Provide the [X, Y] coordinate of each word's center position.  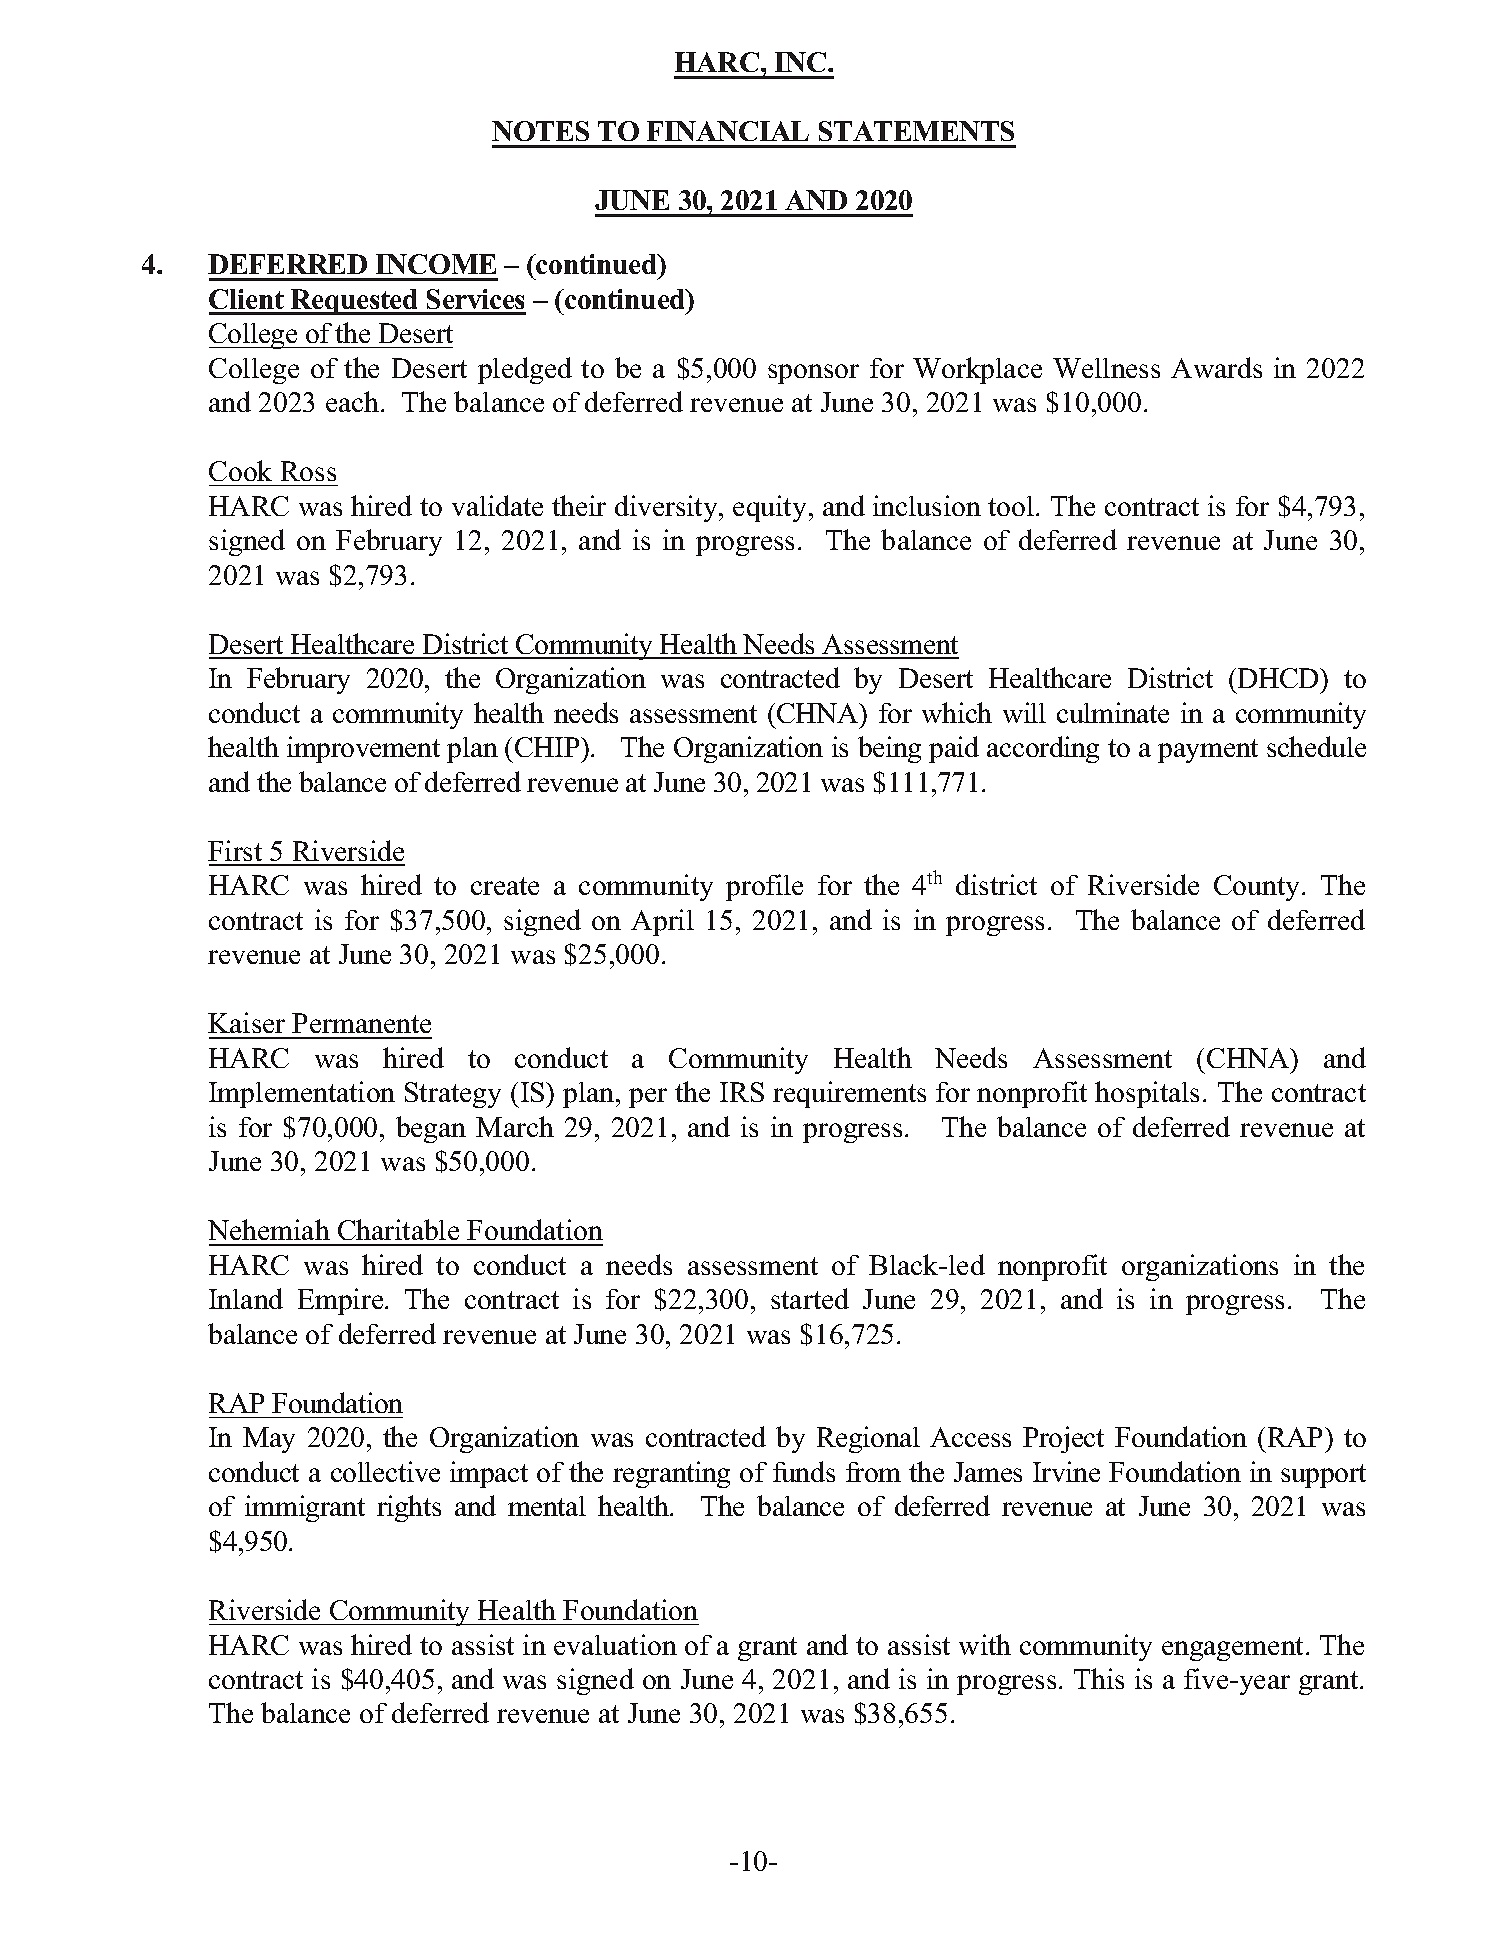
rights [409, 1508]
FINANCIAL [728, 131]
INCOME [436, 264]
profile [764, 887]
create [505, 886]
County [1258, 888]
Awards [1216, 367]
